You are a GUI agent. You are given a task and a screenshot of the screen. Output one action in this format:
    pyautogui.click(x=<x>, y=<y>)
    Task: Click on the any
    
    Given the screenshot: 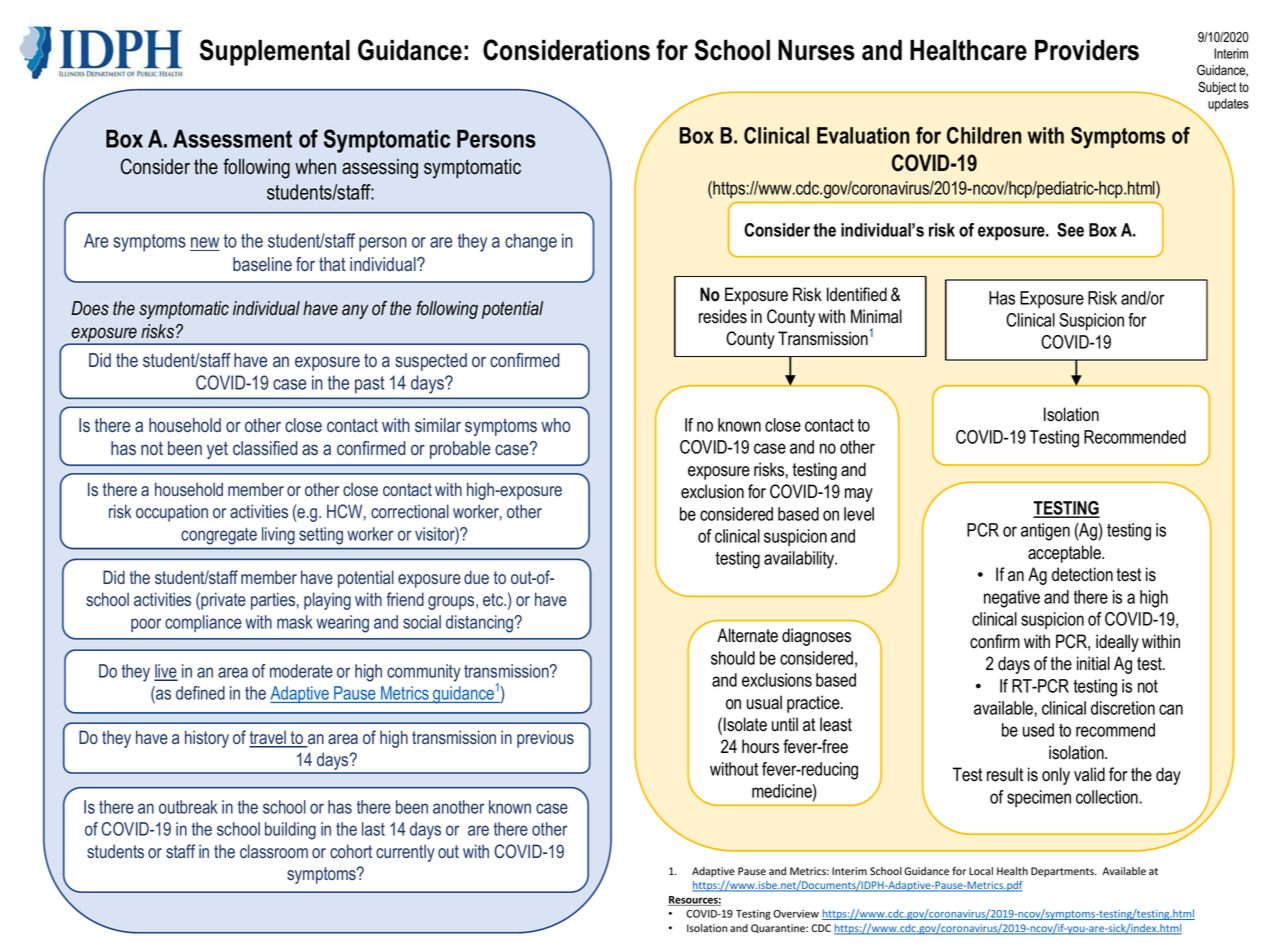 What is the action you would take?
    pyautogui.click(x=355, y=311)
